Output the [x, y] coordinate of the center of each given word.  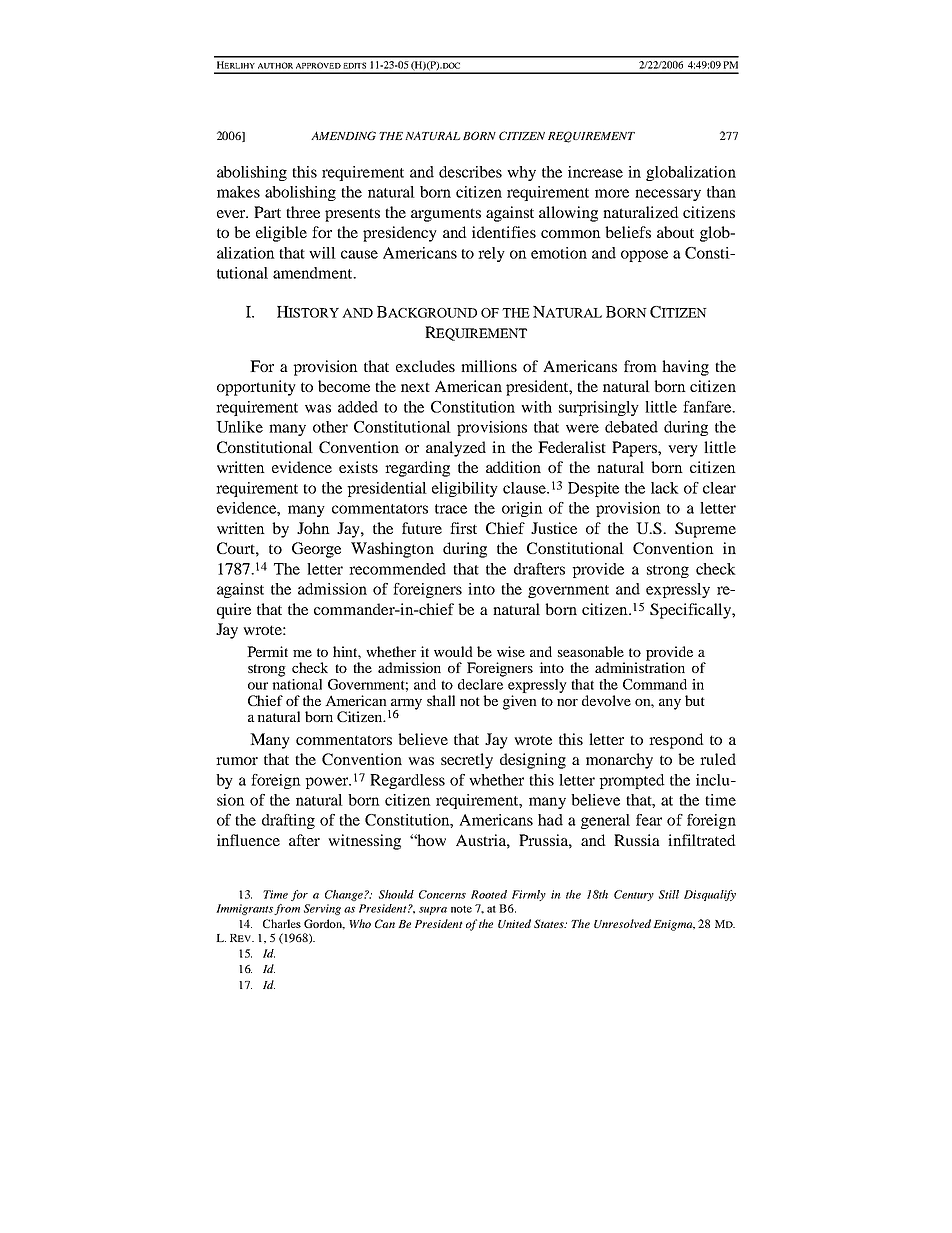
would [453, 651]
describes [470, 172]
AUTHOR [275, 65]
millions [489, 366]
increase [595, 172]
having [685, 368]
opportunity [256, 388]
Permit [267, 651]
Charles [282, 923]
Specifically [691, 611]
